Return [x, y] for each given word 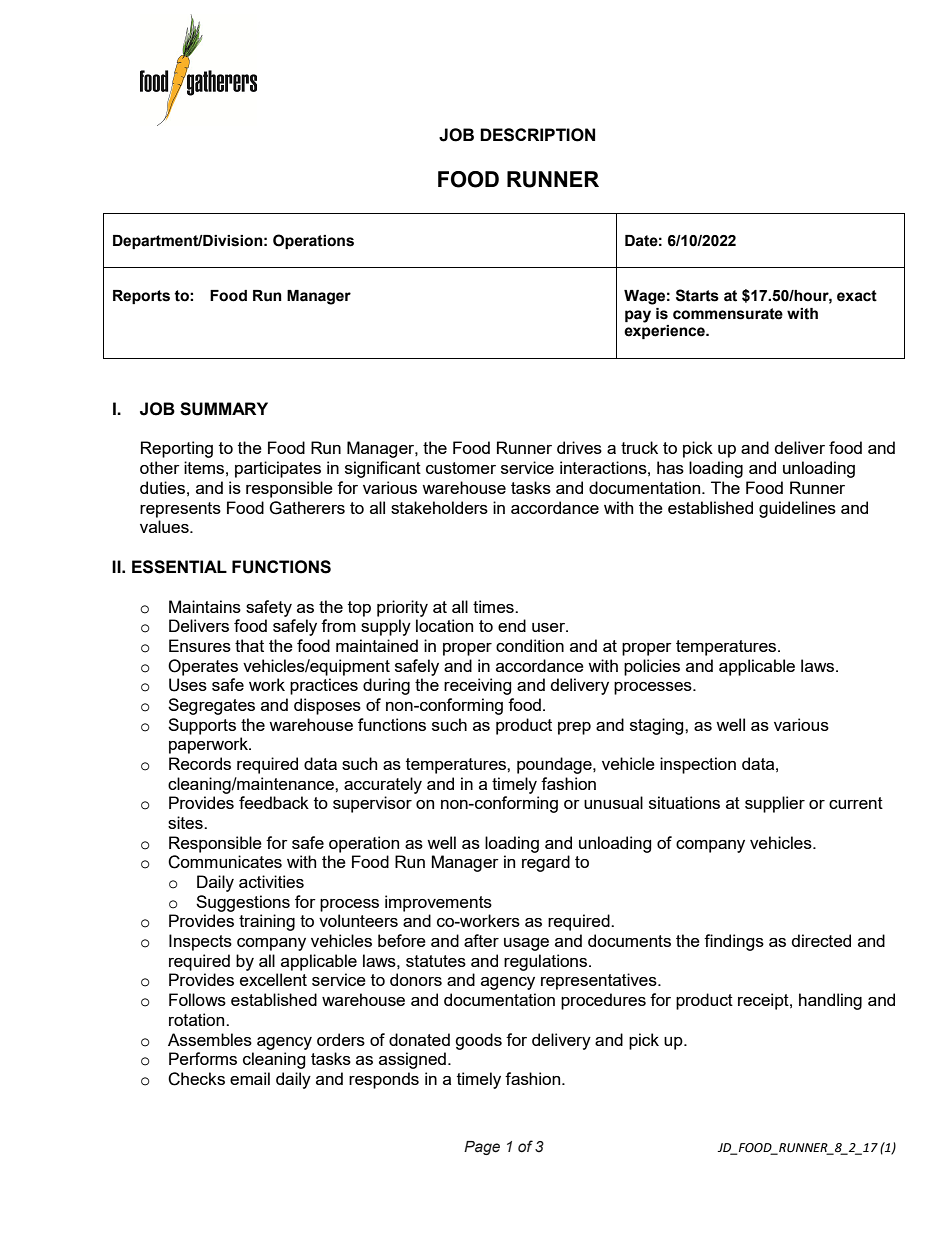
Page [482, 1148]
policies [652, 667]
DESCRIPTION [537, 135]
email [250, 1078]
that [249, 645]
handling [830, 1001]
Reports [141, 297]
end [512, 625]
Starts [697, 295]
